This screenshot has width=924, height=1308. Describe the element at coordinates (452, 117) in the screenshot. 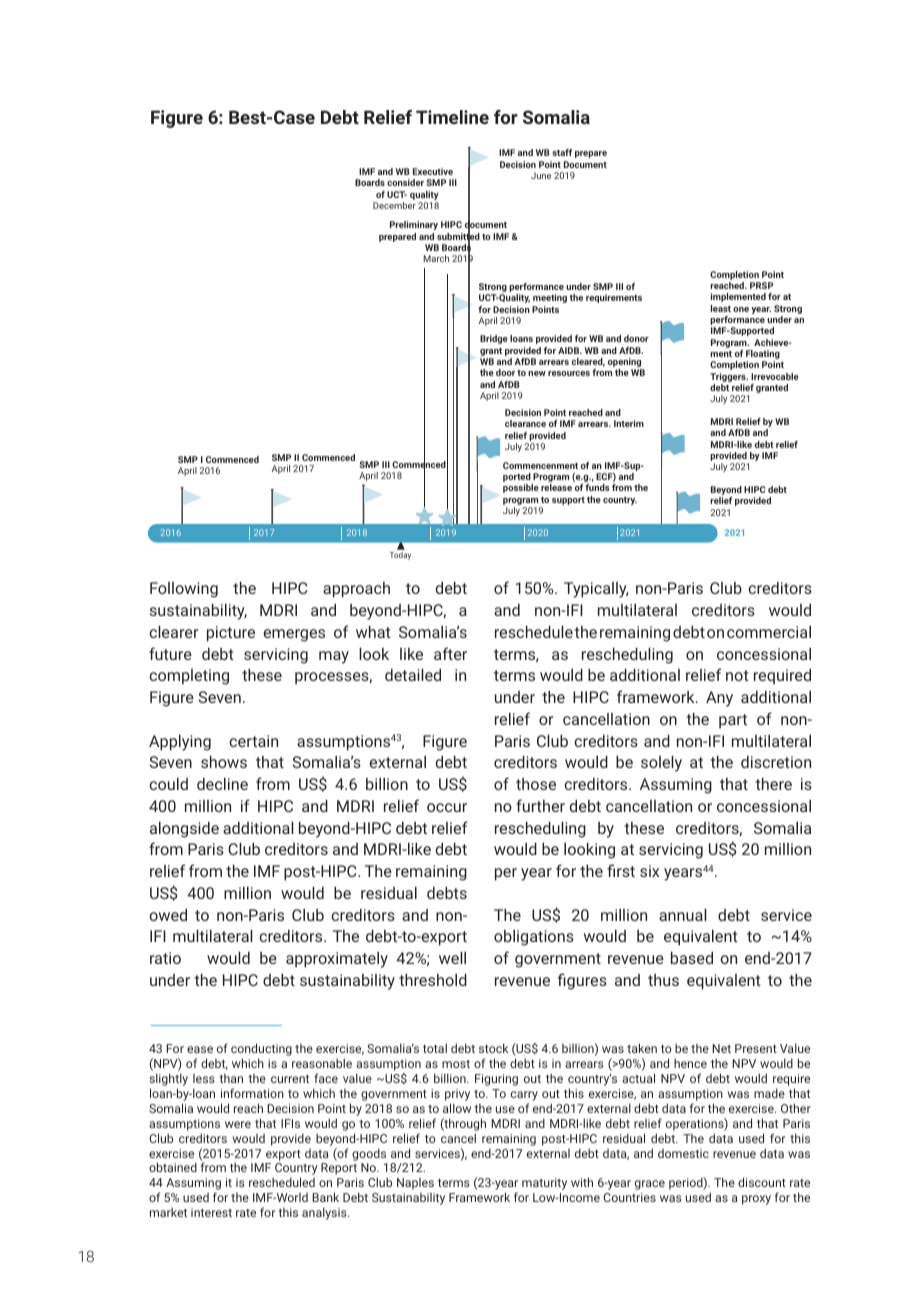

I see `Timeline` at that location.
